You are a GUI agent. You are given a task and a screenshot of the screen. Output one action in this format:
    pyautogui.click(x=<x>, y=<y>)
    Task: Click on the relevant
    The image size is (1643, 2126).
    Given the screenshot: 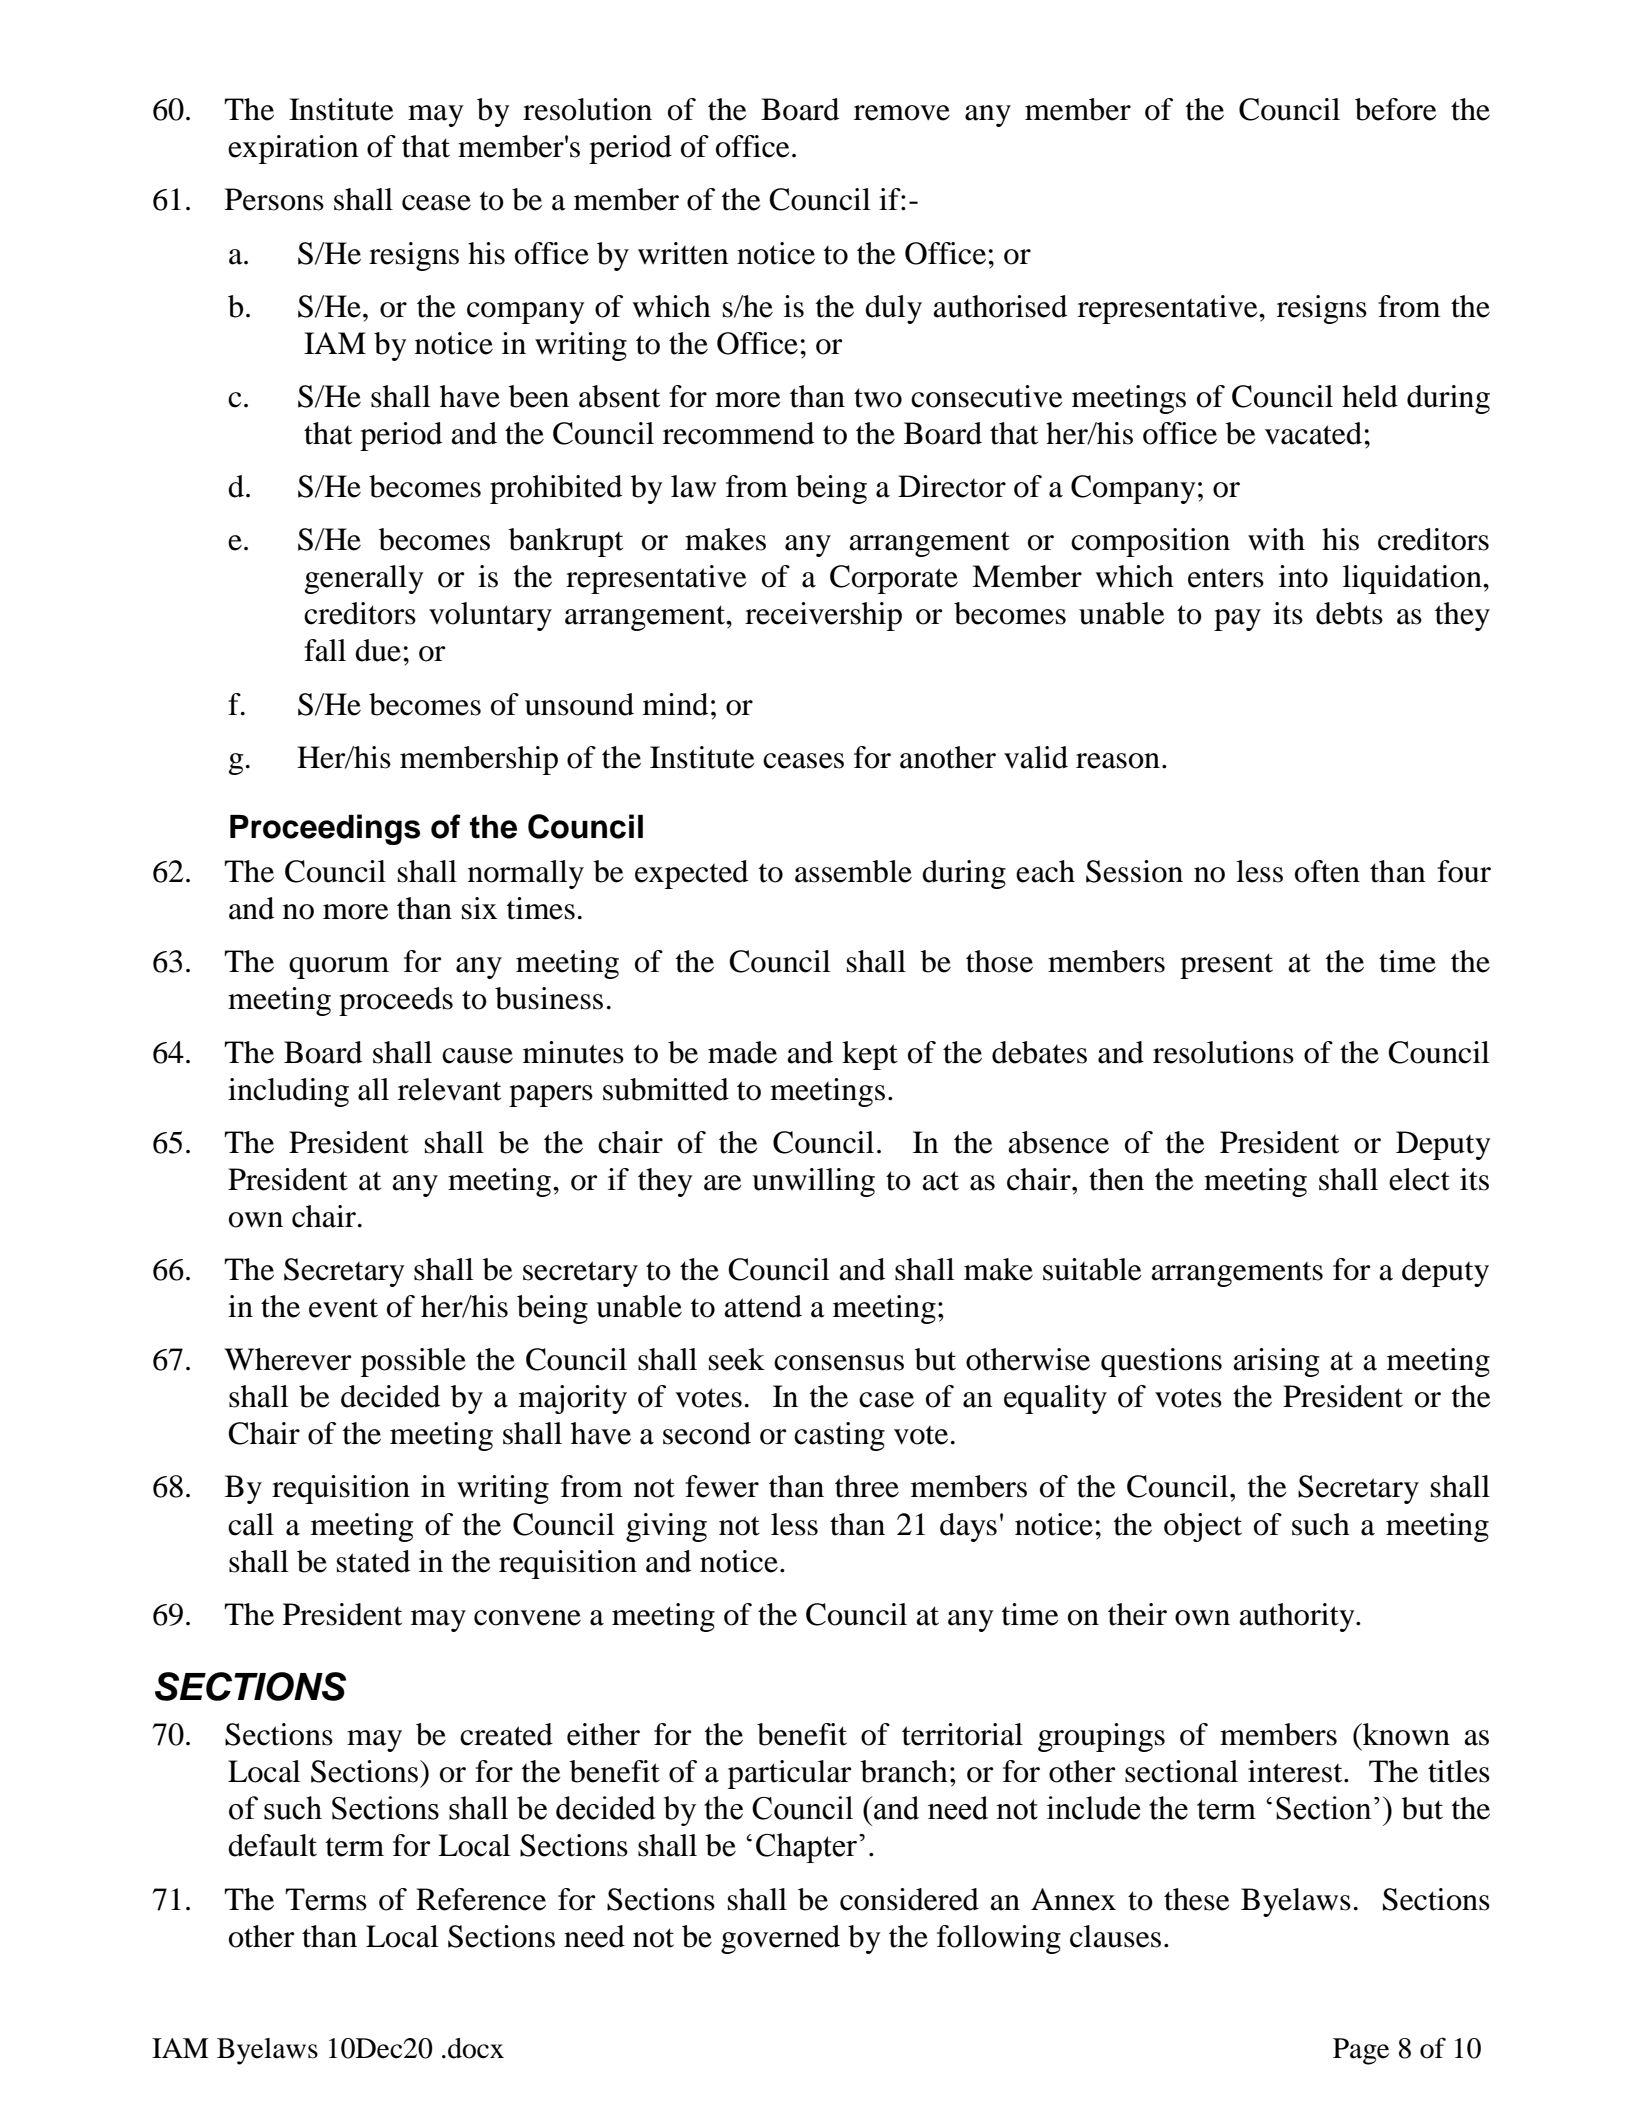 What is the action you would take?
    pyautogui.click(x=449, y=1089)
